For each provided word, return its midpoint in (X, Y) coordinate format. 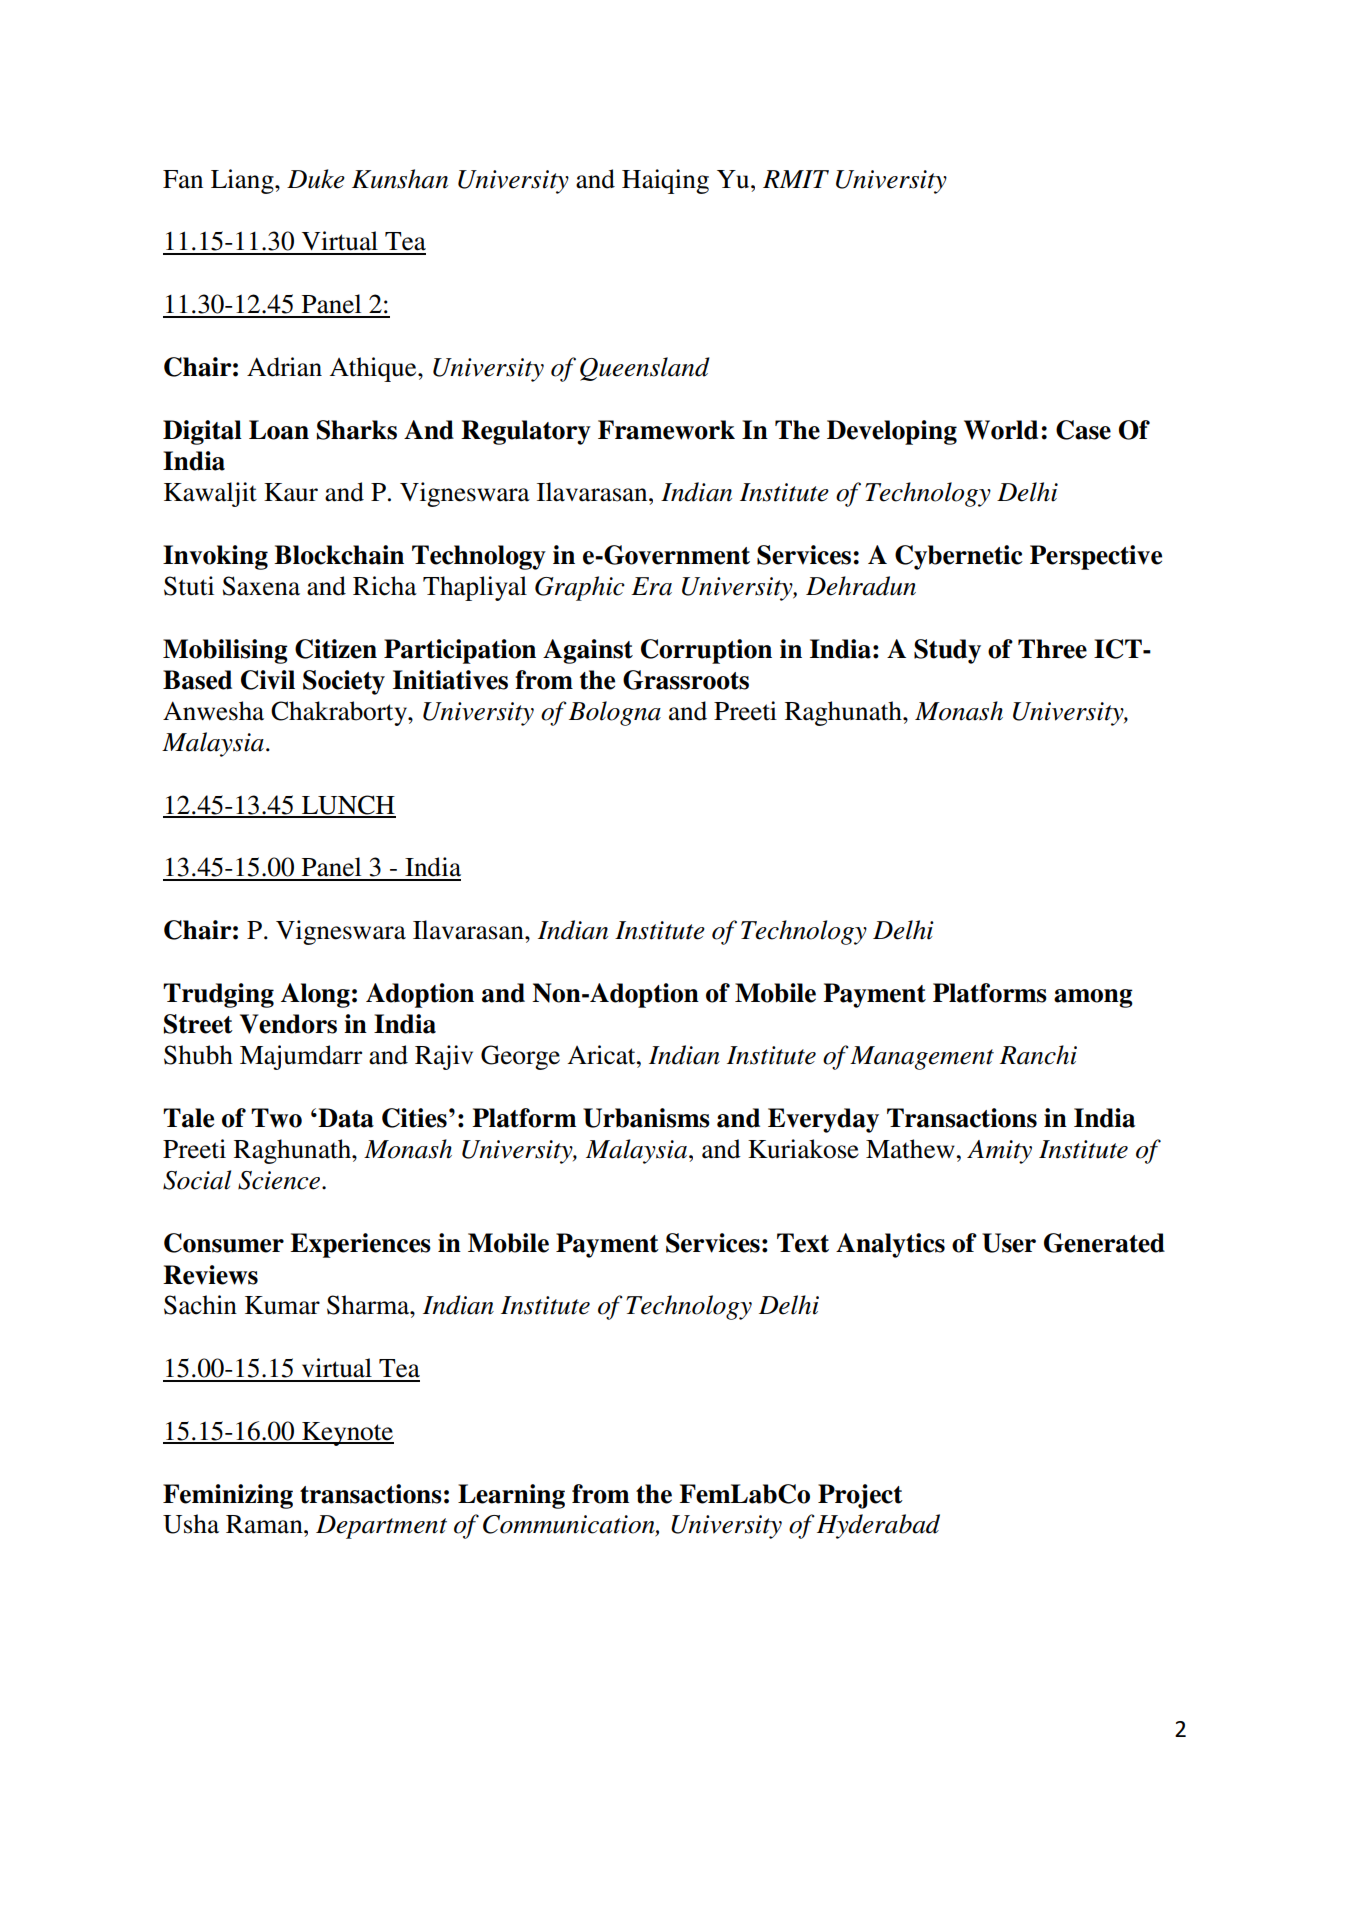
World (1001, 430)
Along (315, 995)
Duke (316, 179)
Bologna (615, 713)
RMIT (796, 179)
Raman (265, 1524)
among (1093, 998)
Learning (511, 1496)
